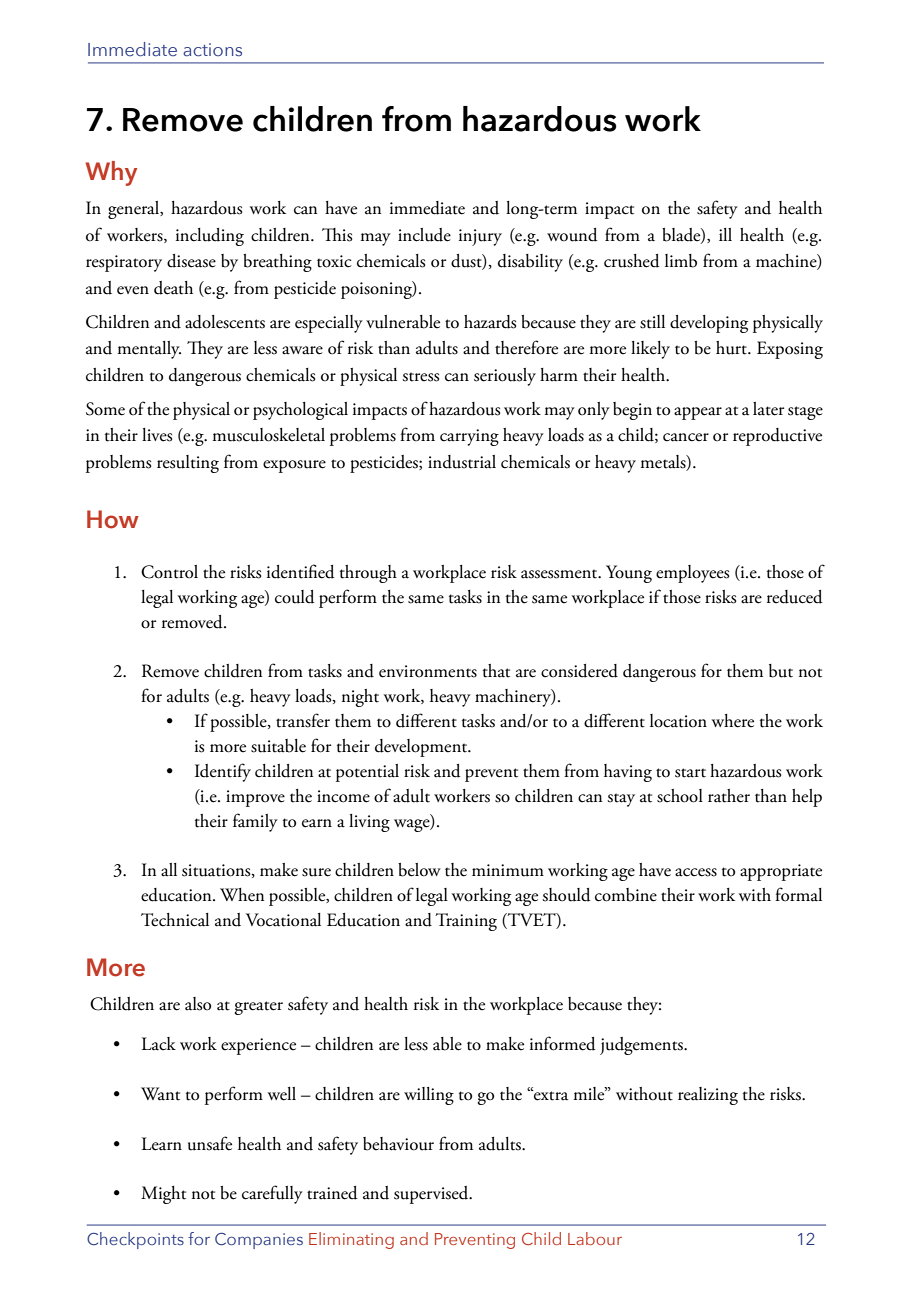  What do you see at coordinates (169, 572) in the page?
I see `Control` at bounding box center [169, 572].
